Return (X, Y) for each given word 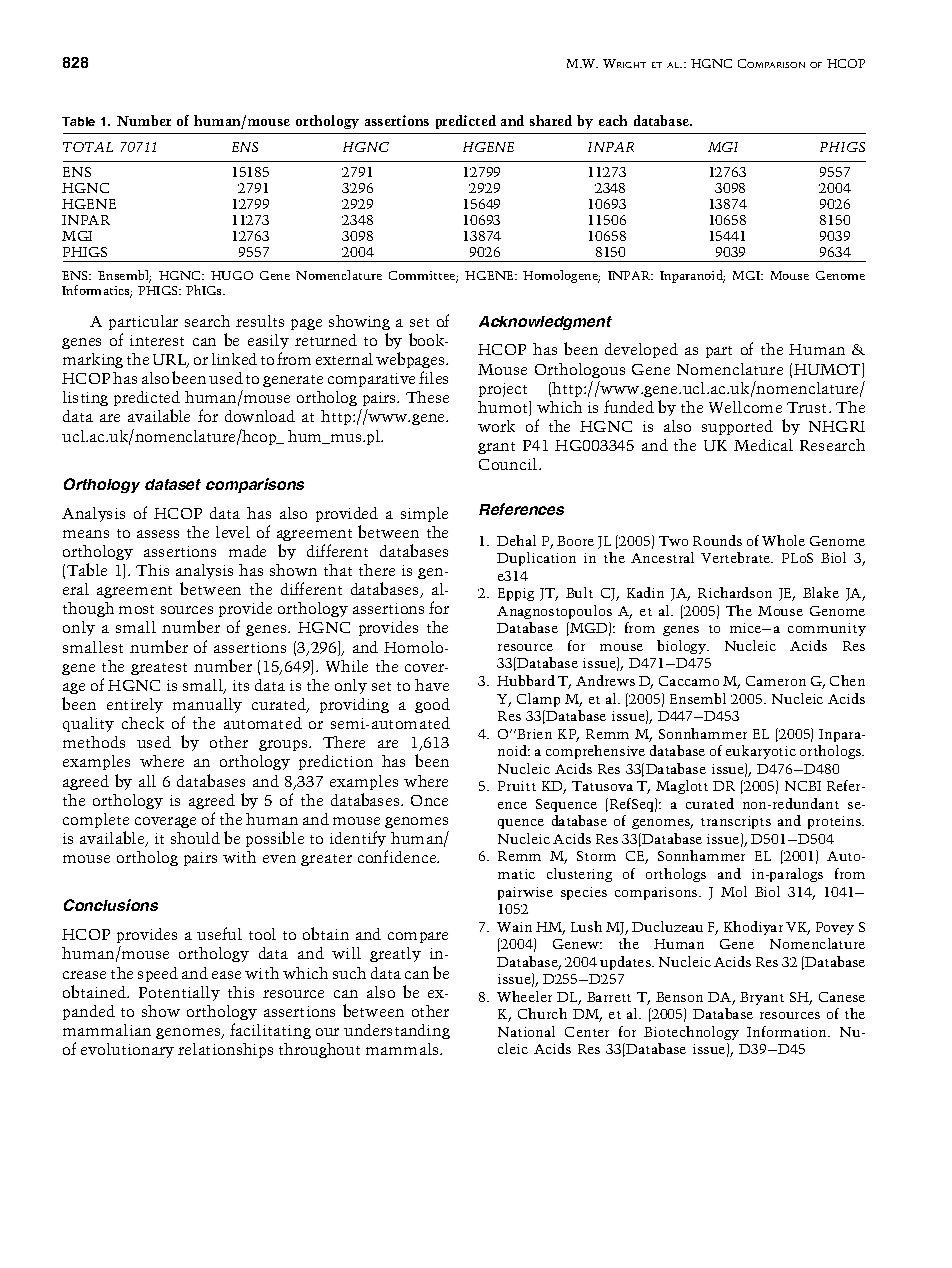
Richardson (735, 592)
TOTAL (88, 147)
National (526, 1031)
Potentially (179, 993)
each (613, 120)
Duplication (536, 559)
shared (551, 120)
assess (158, 534)
